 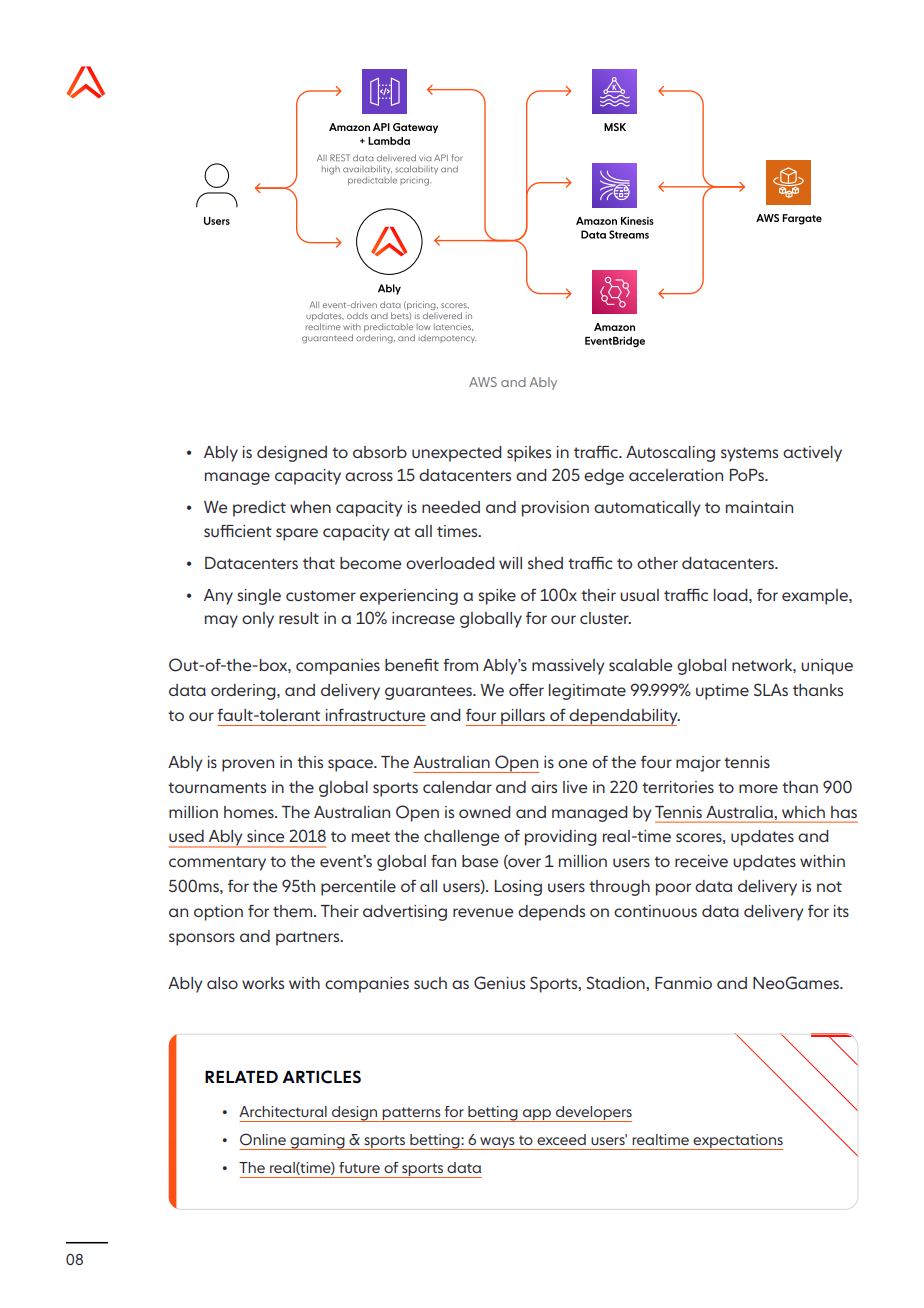 I want to click on ways, so click(x=497, y=1143).
